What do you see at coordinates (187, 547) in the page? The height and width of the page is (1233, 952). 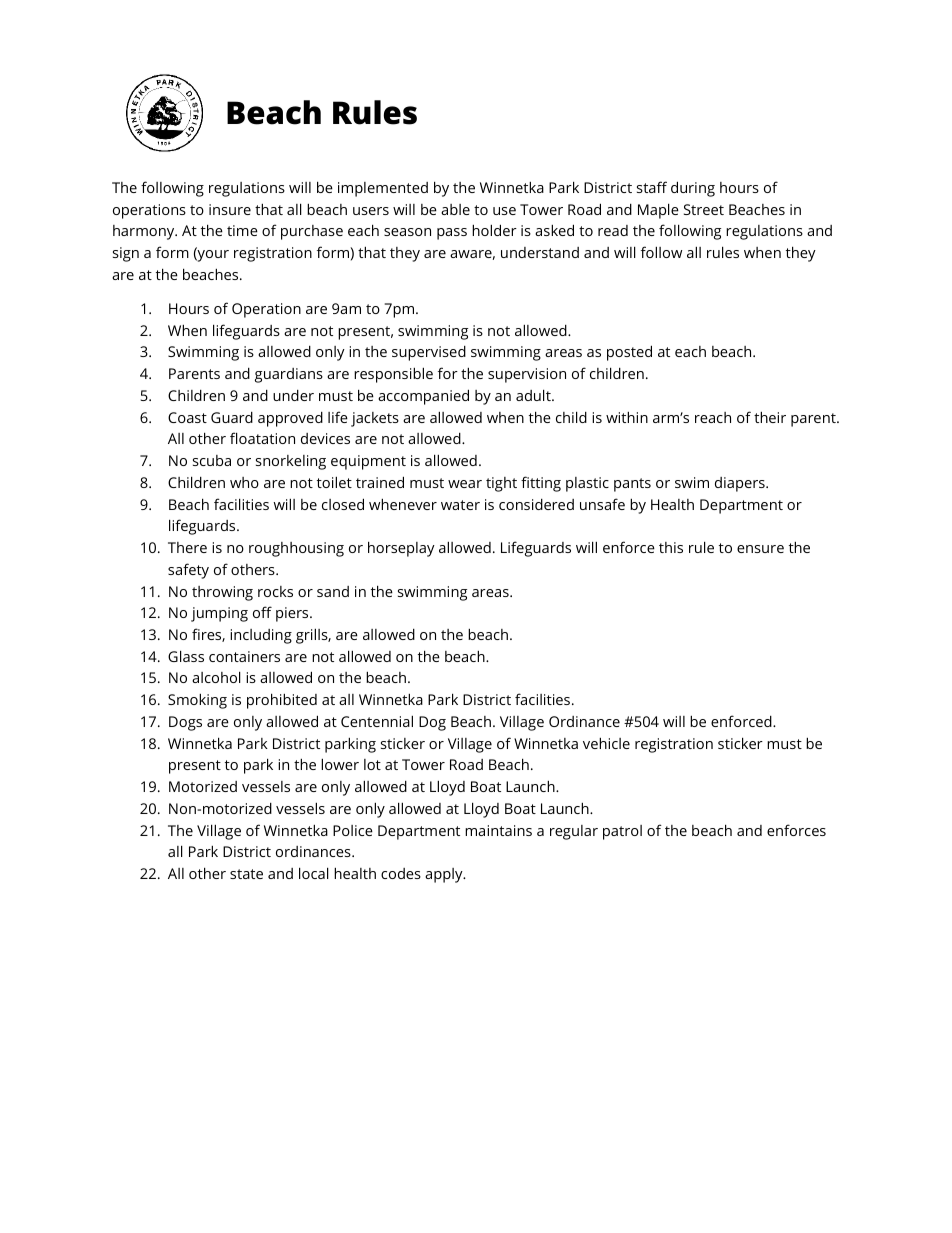 I see `There` at bounding box center [187, 547].
